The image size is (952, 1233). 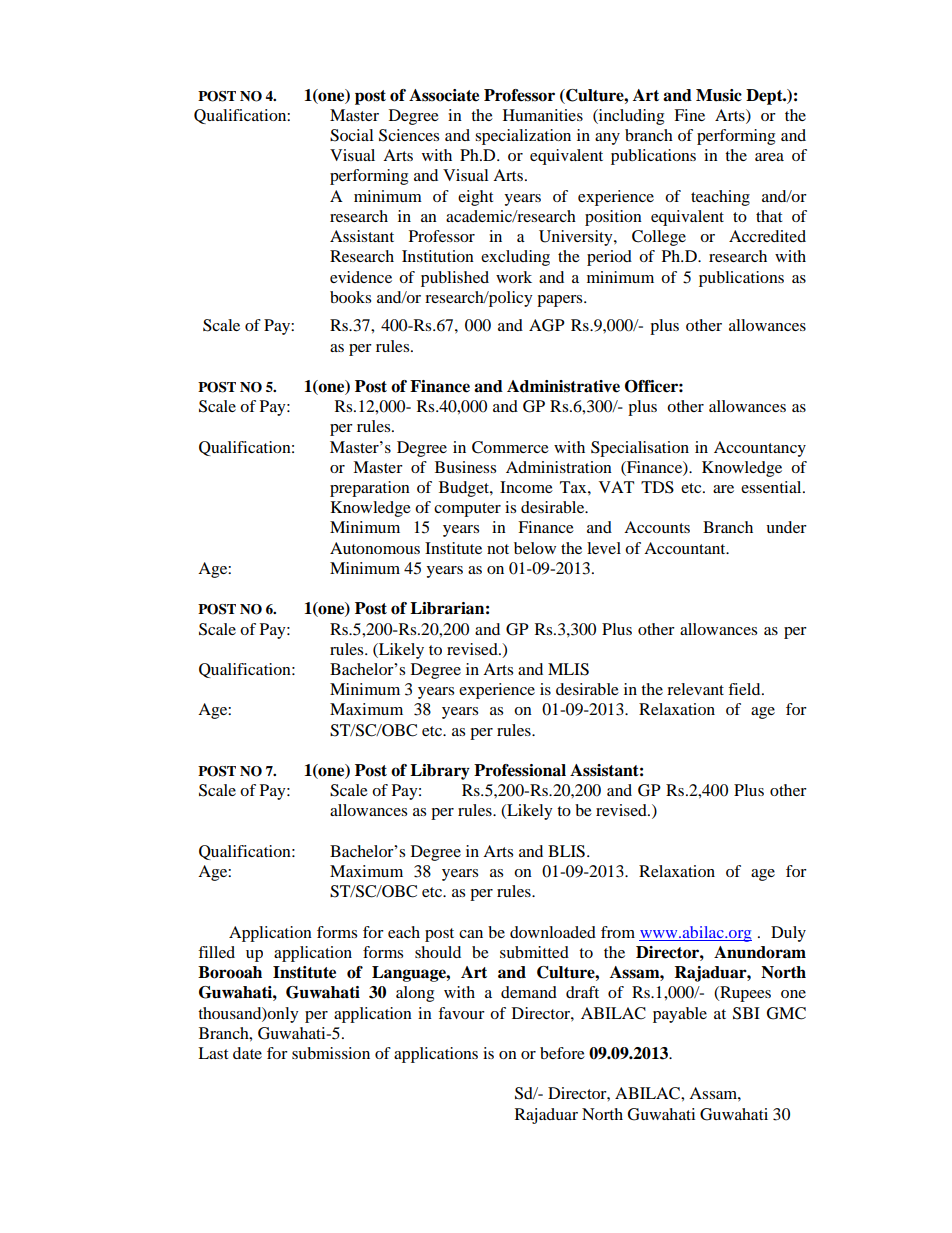 What do you see at coordinates (523, 137) in the screenshot?
I see `specialization` at bounding box center [523, 137].
